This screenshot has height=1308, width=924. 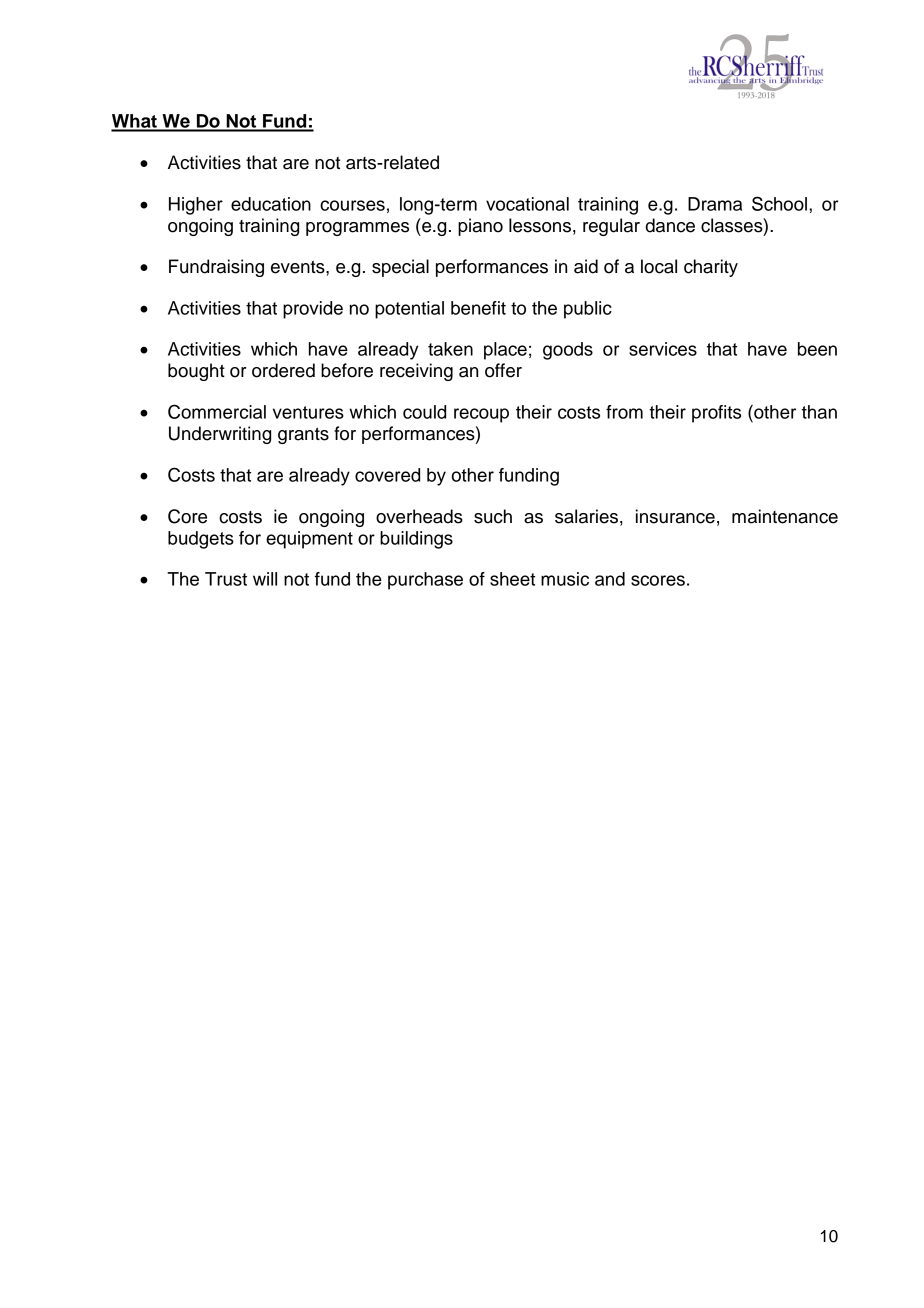 I want to click on ordered, so click(x=283, y=370).
